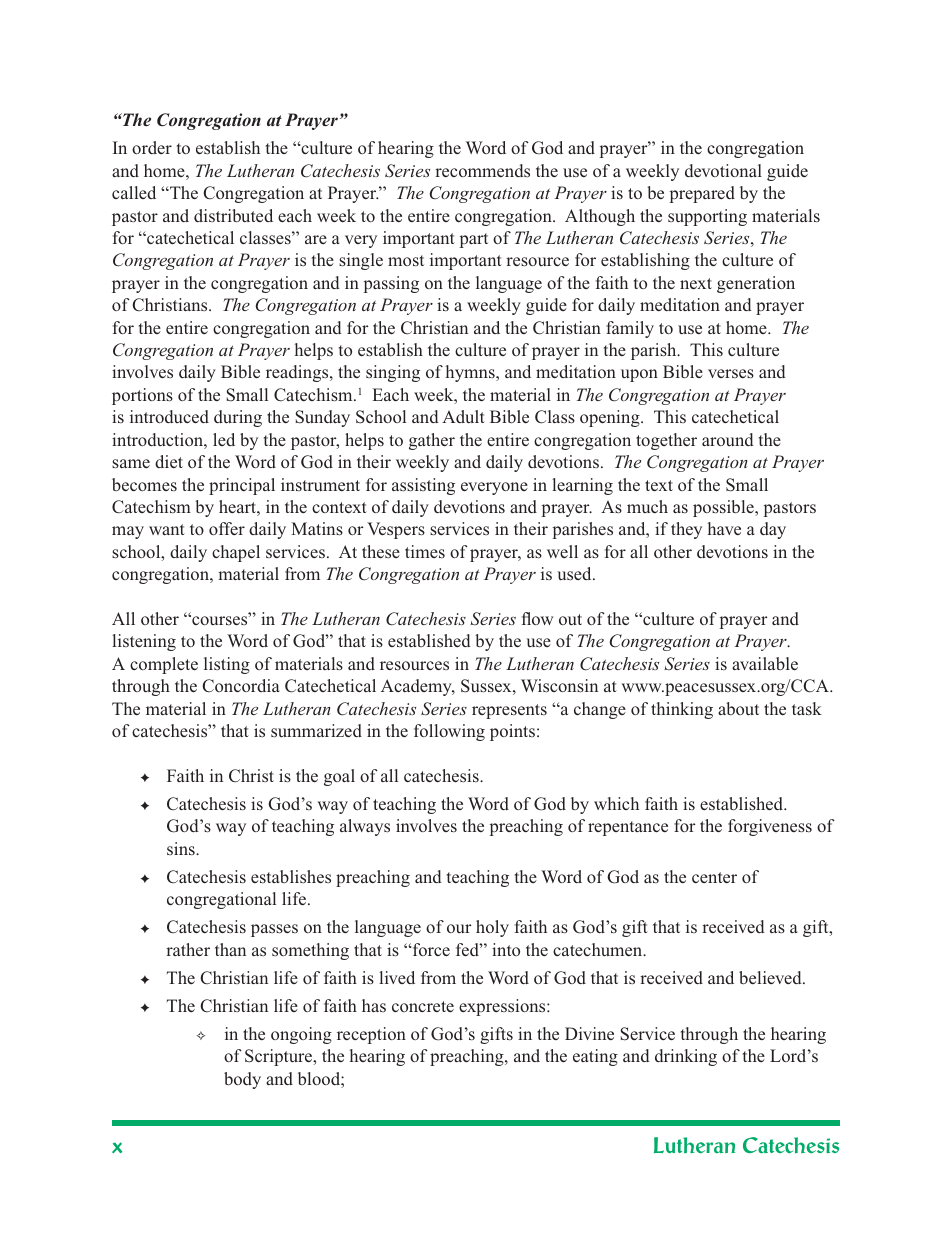  What do you see at coordinates (425, 551) in the image?
I see `times` at bounding box center [425, 551].
